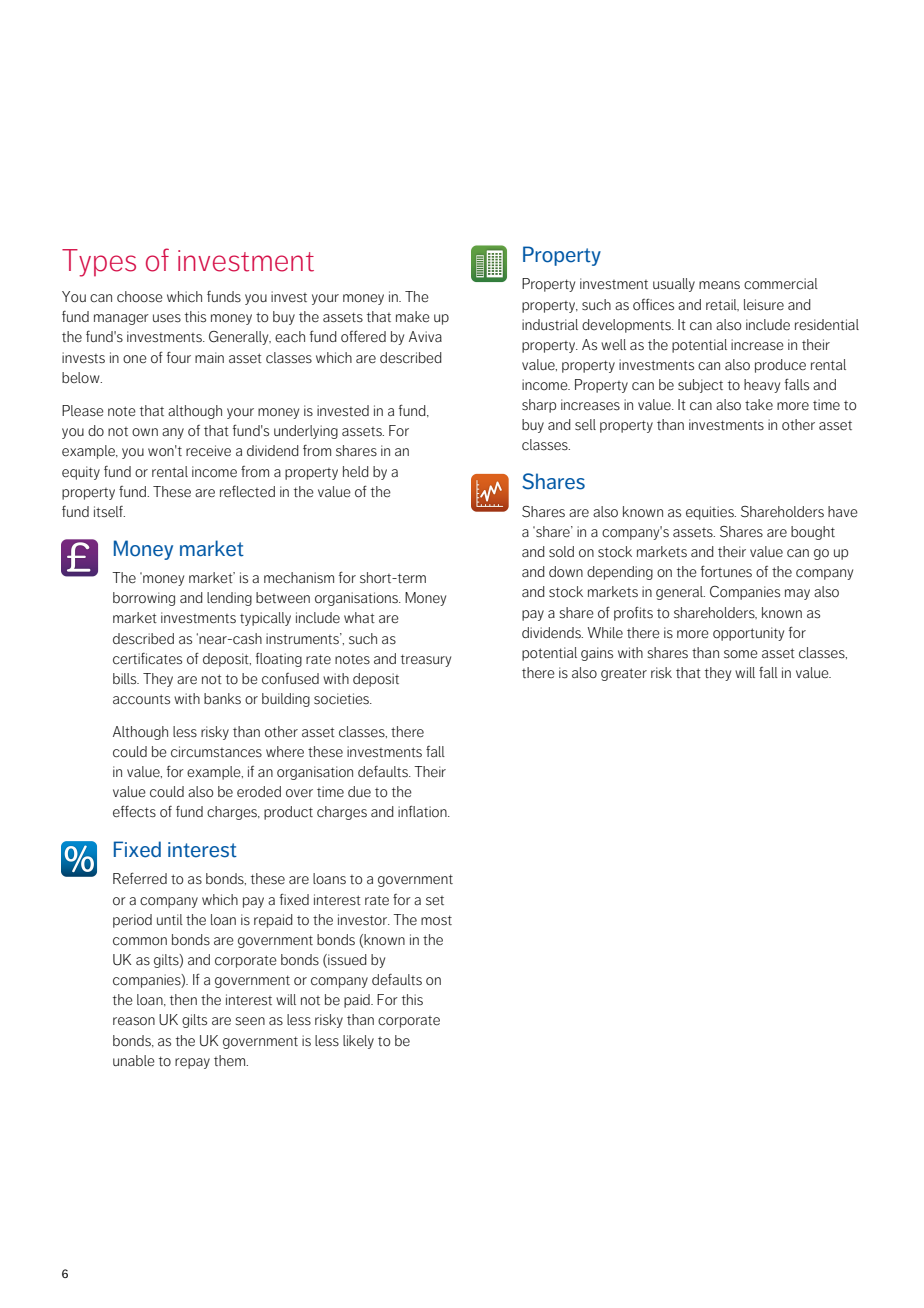 This screenshot has height=1308, width=924. What do you see at coordinates (413, 316) in the screenshot?
I see `make` at bounding box center [413, 316].
